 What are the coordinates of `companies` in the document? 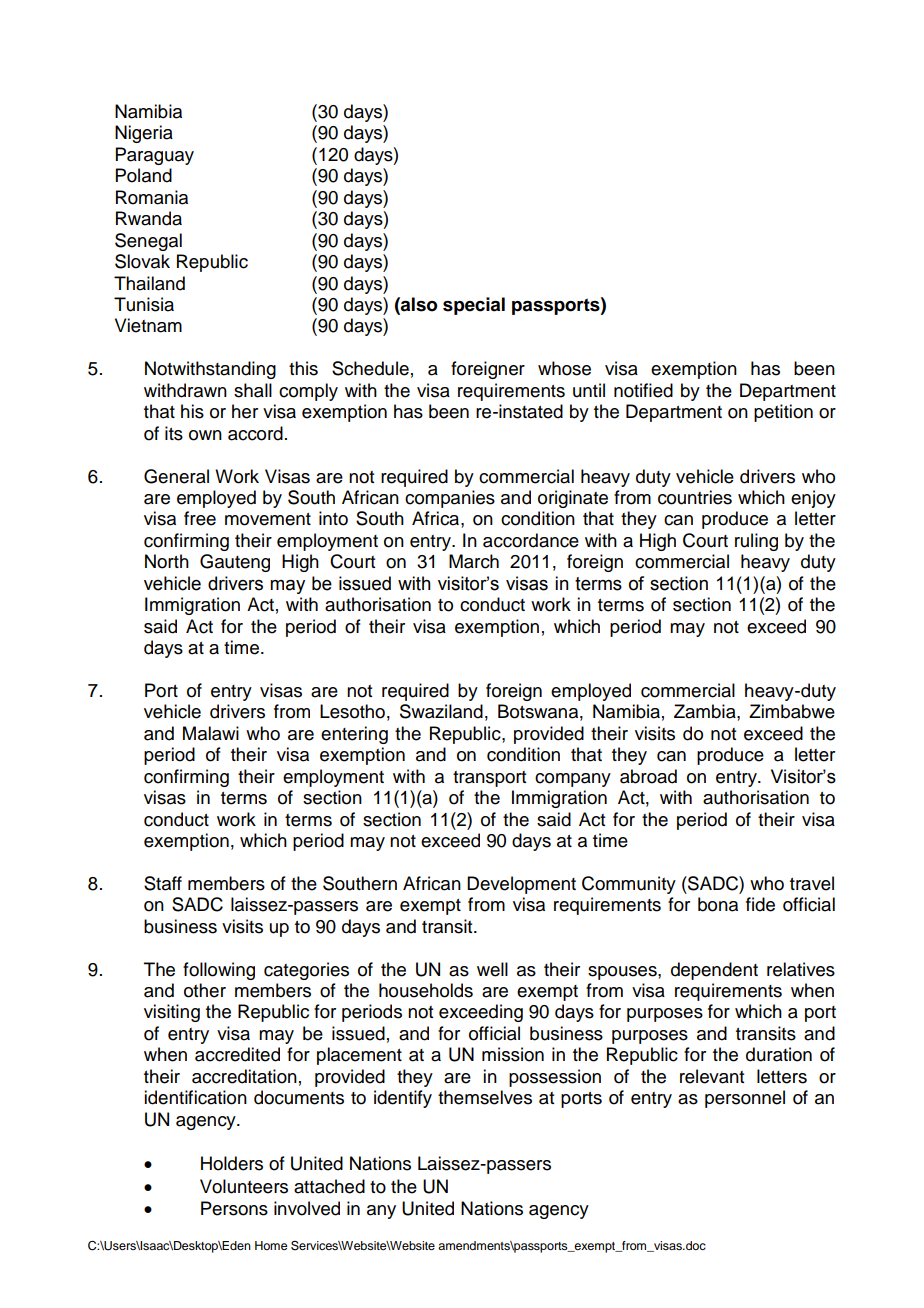 It's located at (450, 499).
